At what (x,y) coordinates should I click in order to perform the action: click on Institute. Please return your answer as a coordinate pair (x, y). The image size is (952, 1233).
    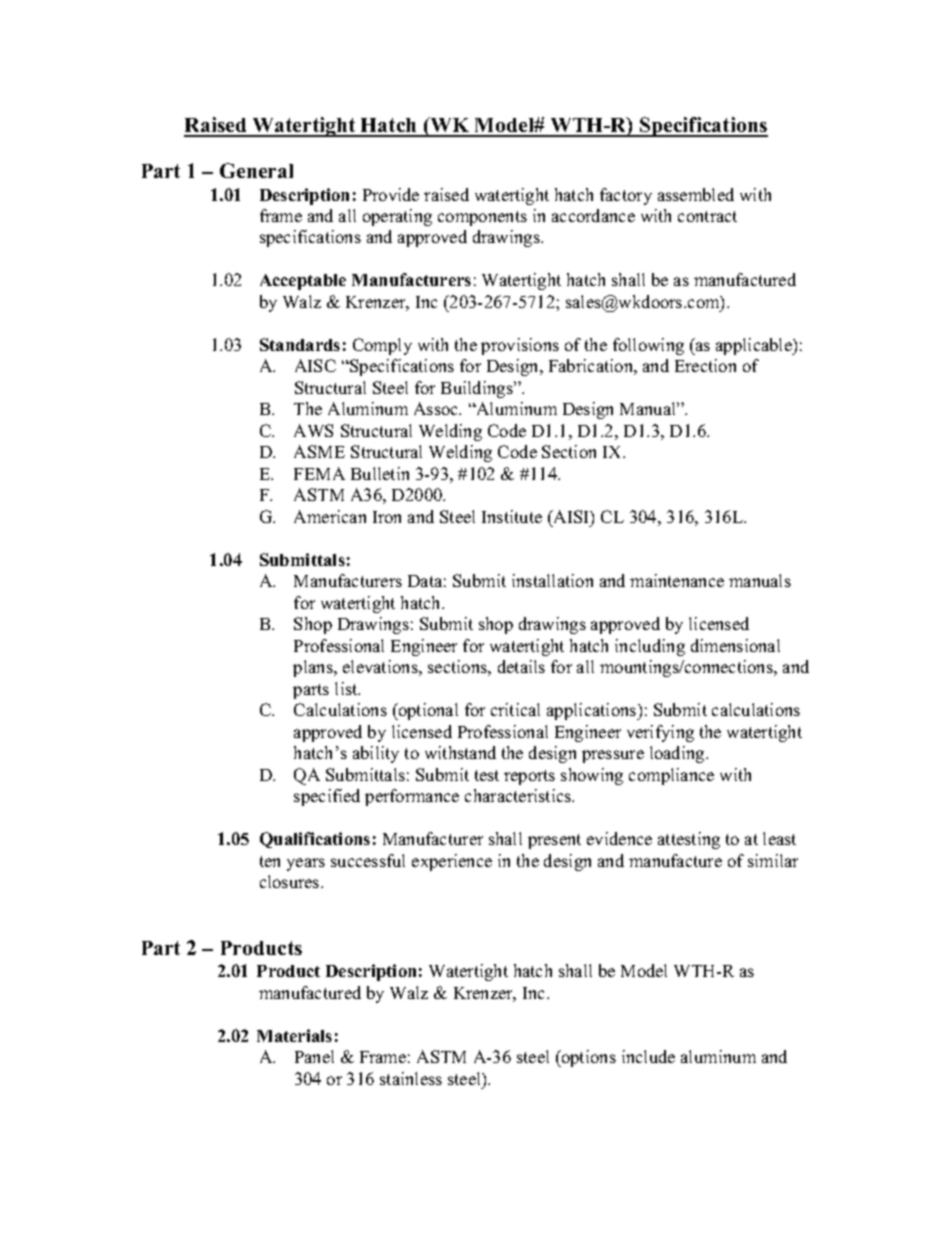
    Looking at the image, I should click on (512, 516).
